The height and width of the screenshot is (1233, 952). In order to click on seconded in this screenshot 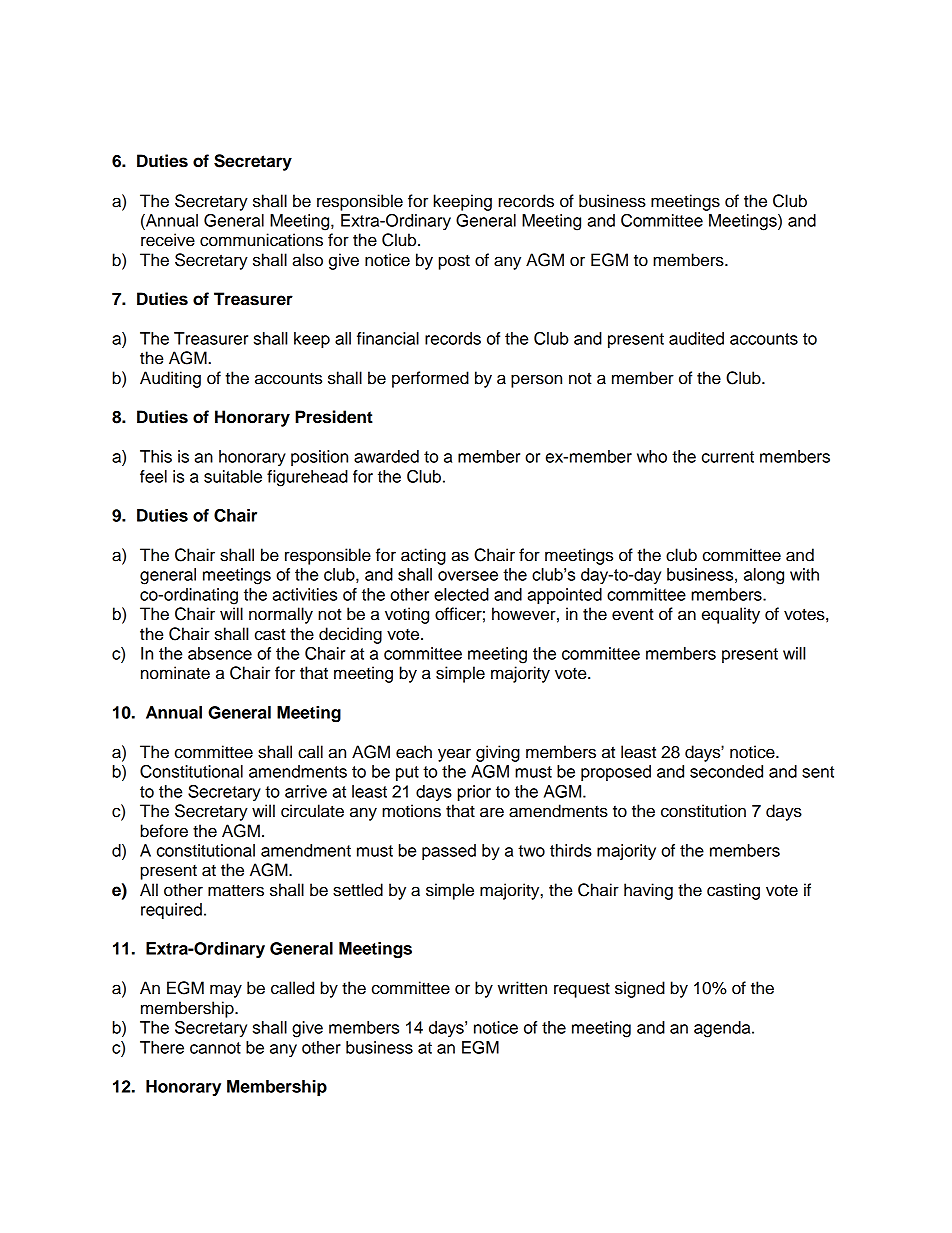, I will do `click(726, 771)`.
